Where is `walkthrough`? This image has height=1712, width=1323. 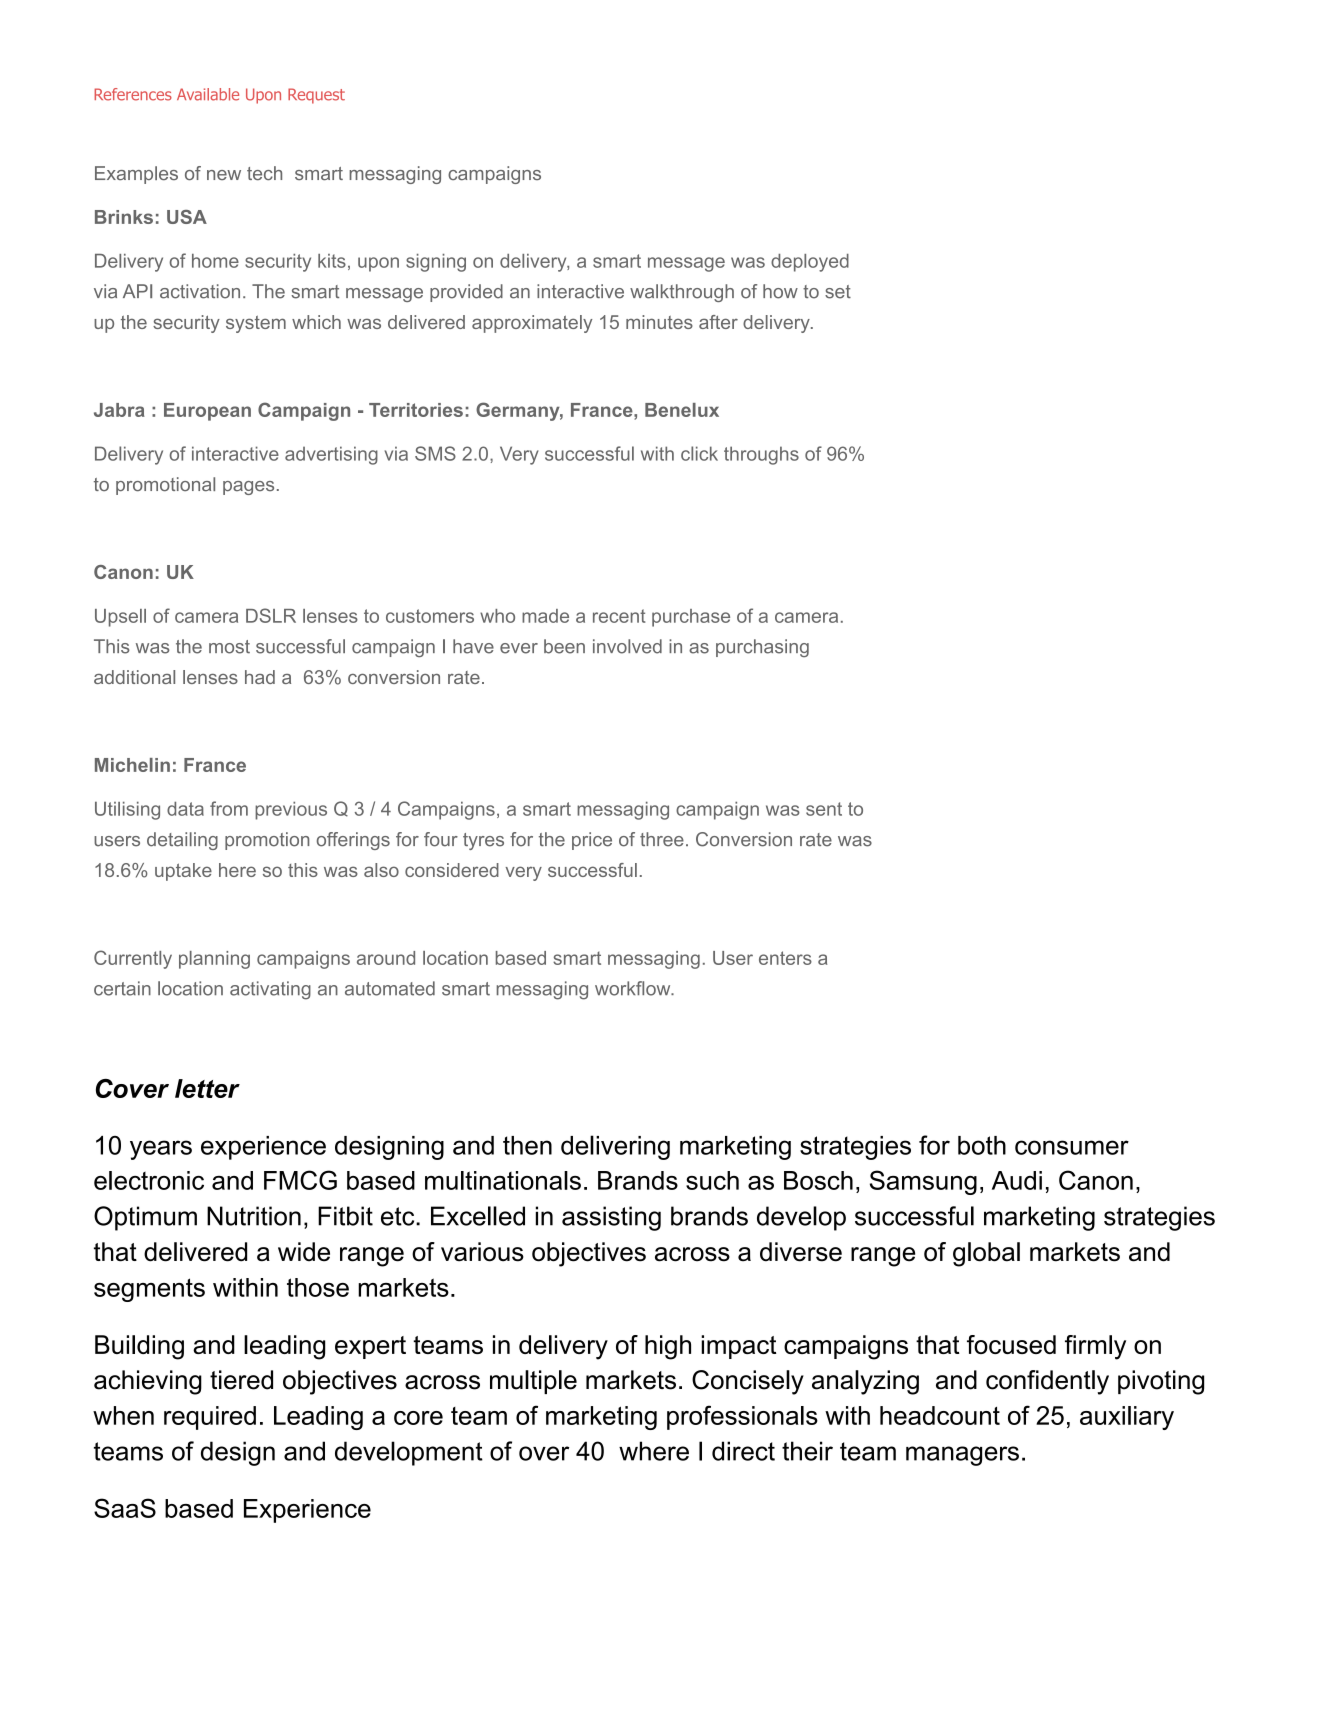
walkthrough is located at coordinates (682, 293).
